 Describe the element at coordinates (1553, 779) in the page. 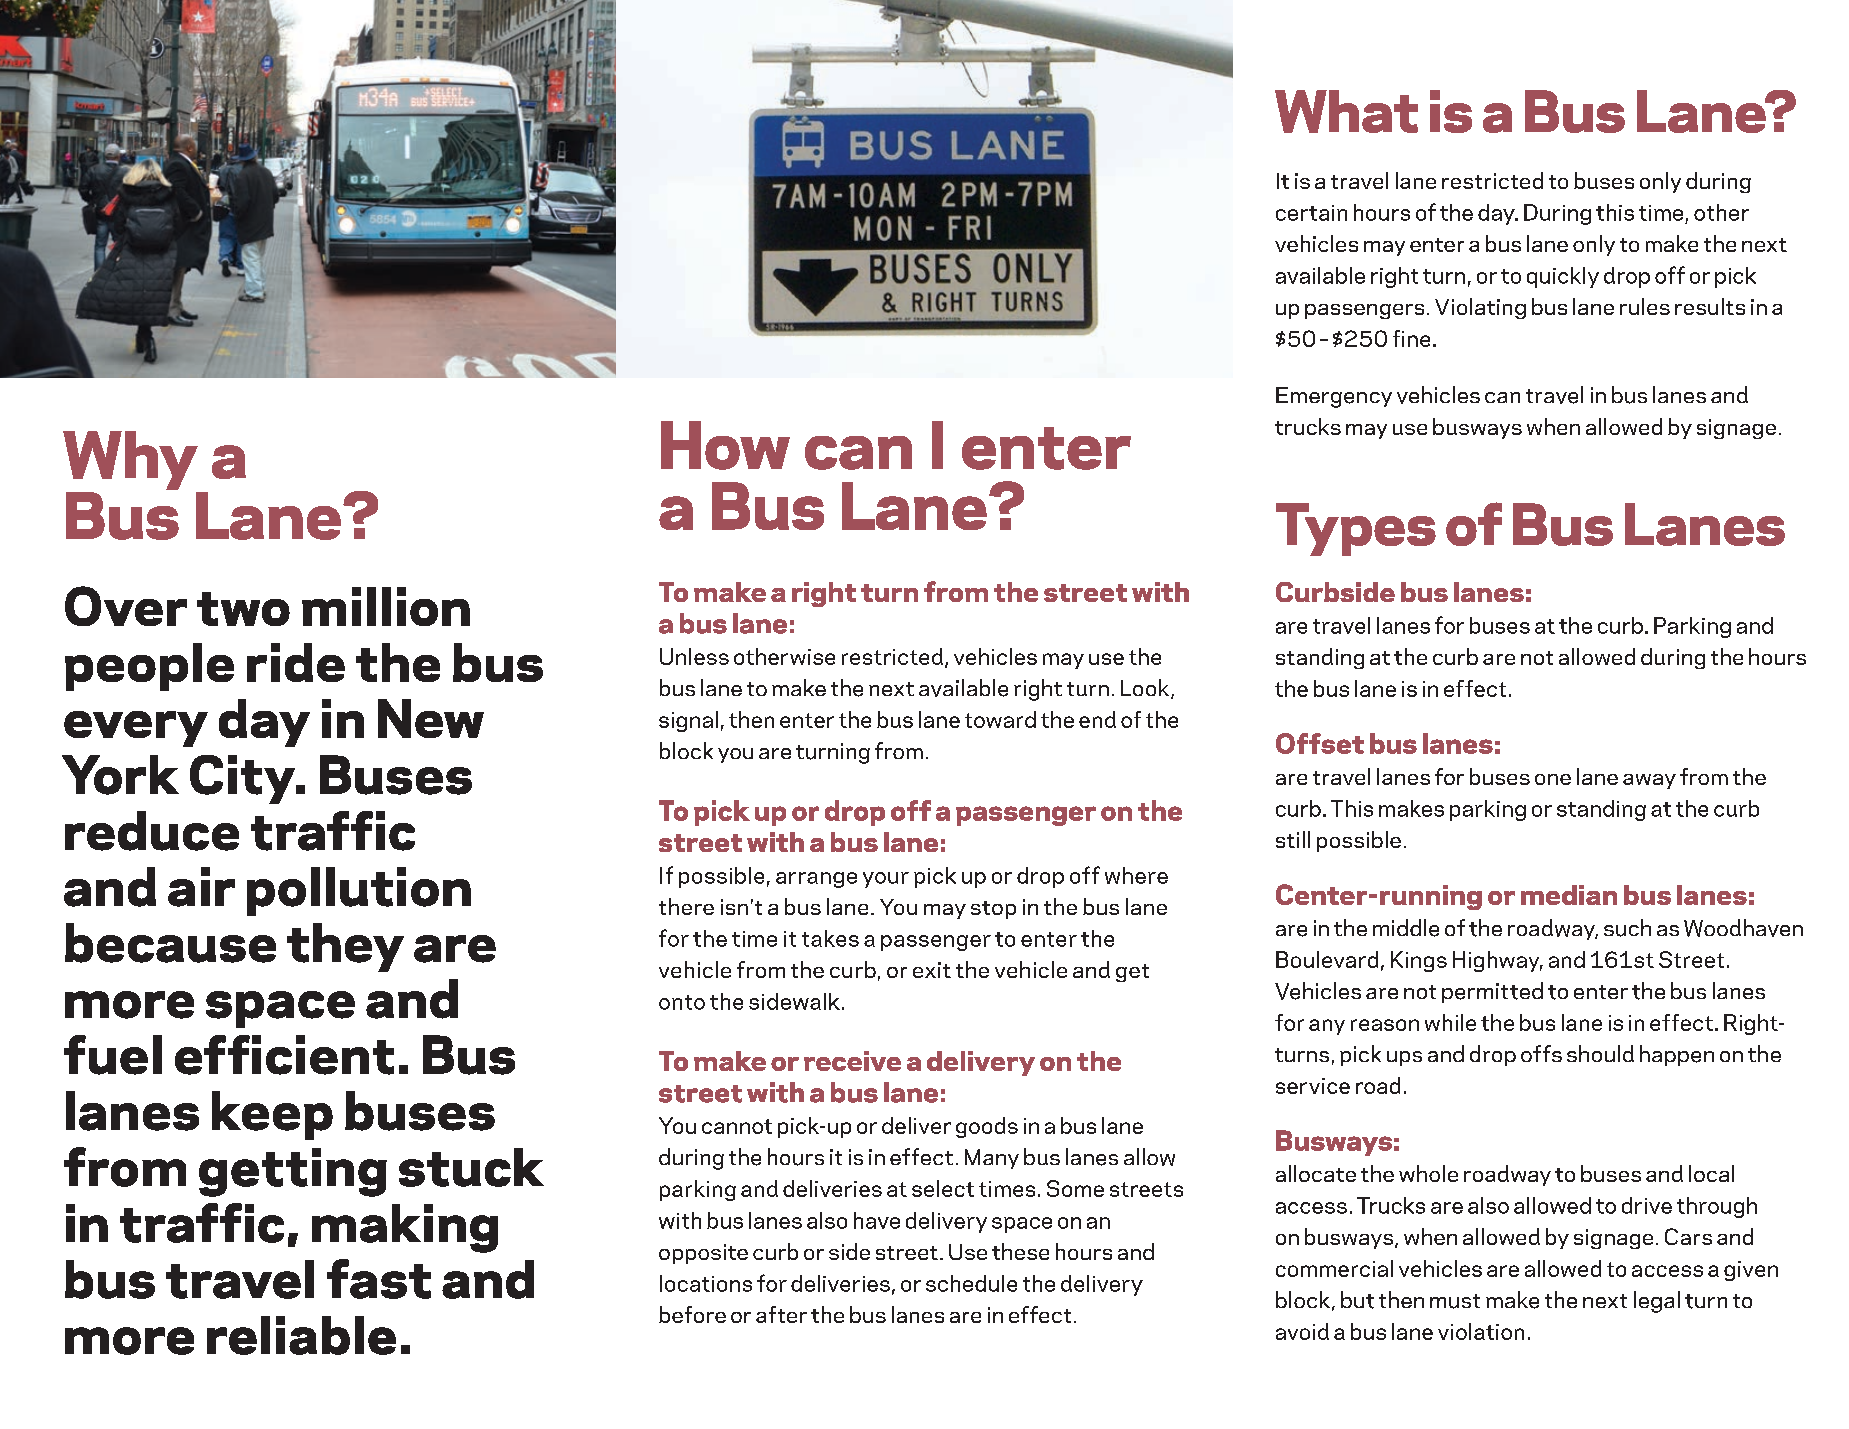

I see `one` at that location.
